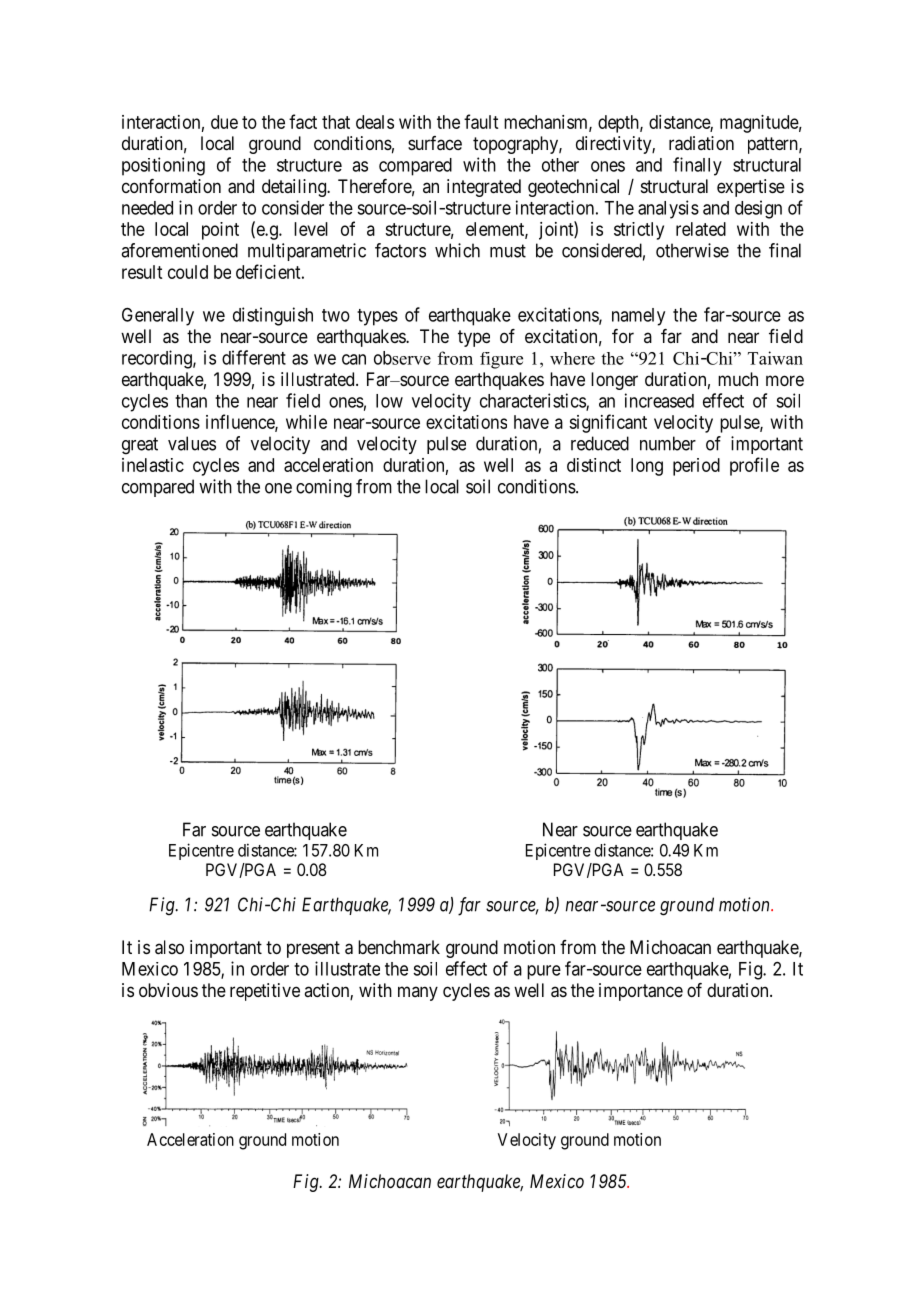 The image size is (924, 1308). I want to click on many, so click(418, 993).
